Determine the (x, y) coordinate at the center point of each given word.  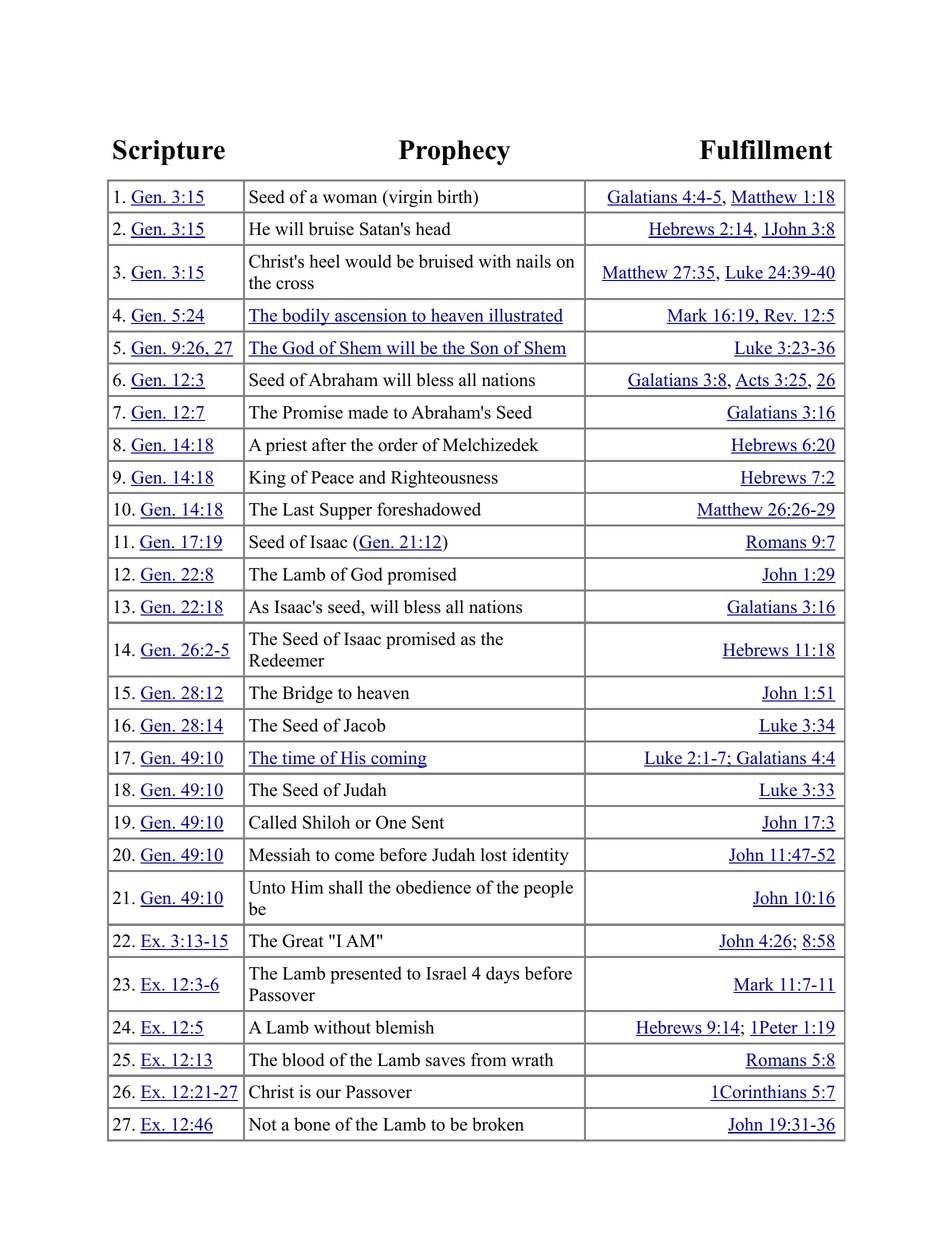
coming (398, 759)
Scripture (169, 152)
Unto (267, 887)
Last (298, 509)
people (548, 889)
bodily (306, 317)
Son (485, 349)
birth (456, 198)
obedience (433, 887)
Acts (753, 381)
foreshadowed (429, 509)
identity (540, 856)
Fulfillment (766, 150)
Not (262, 1124)
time (298, 759)
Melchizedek (491, 445)
